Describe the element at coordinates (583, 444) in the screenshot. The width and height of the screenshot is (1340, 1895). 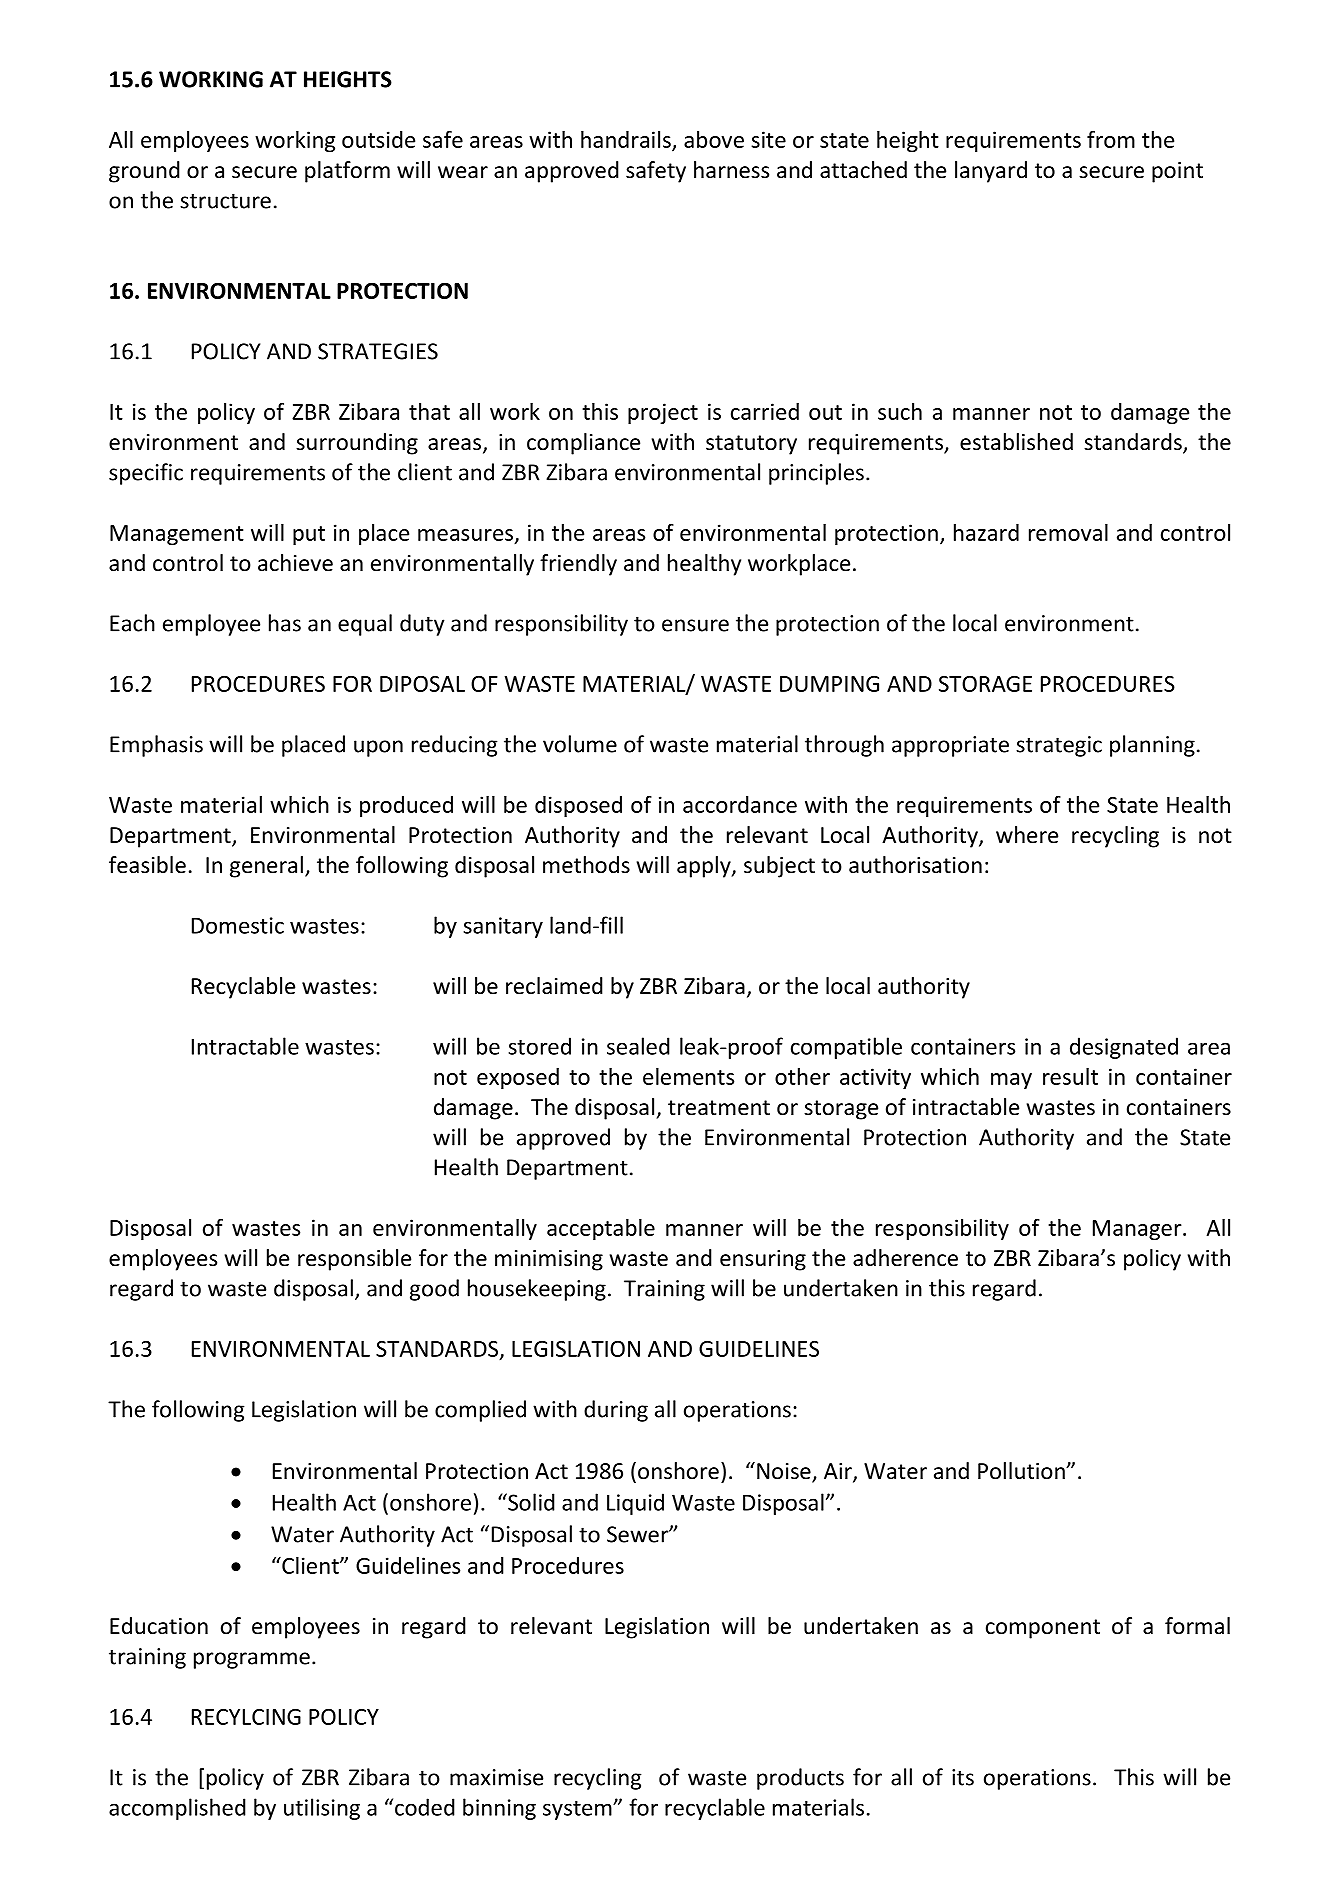
I see `compliance` at that location.
